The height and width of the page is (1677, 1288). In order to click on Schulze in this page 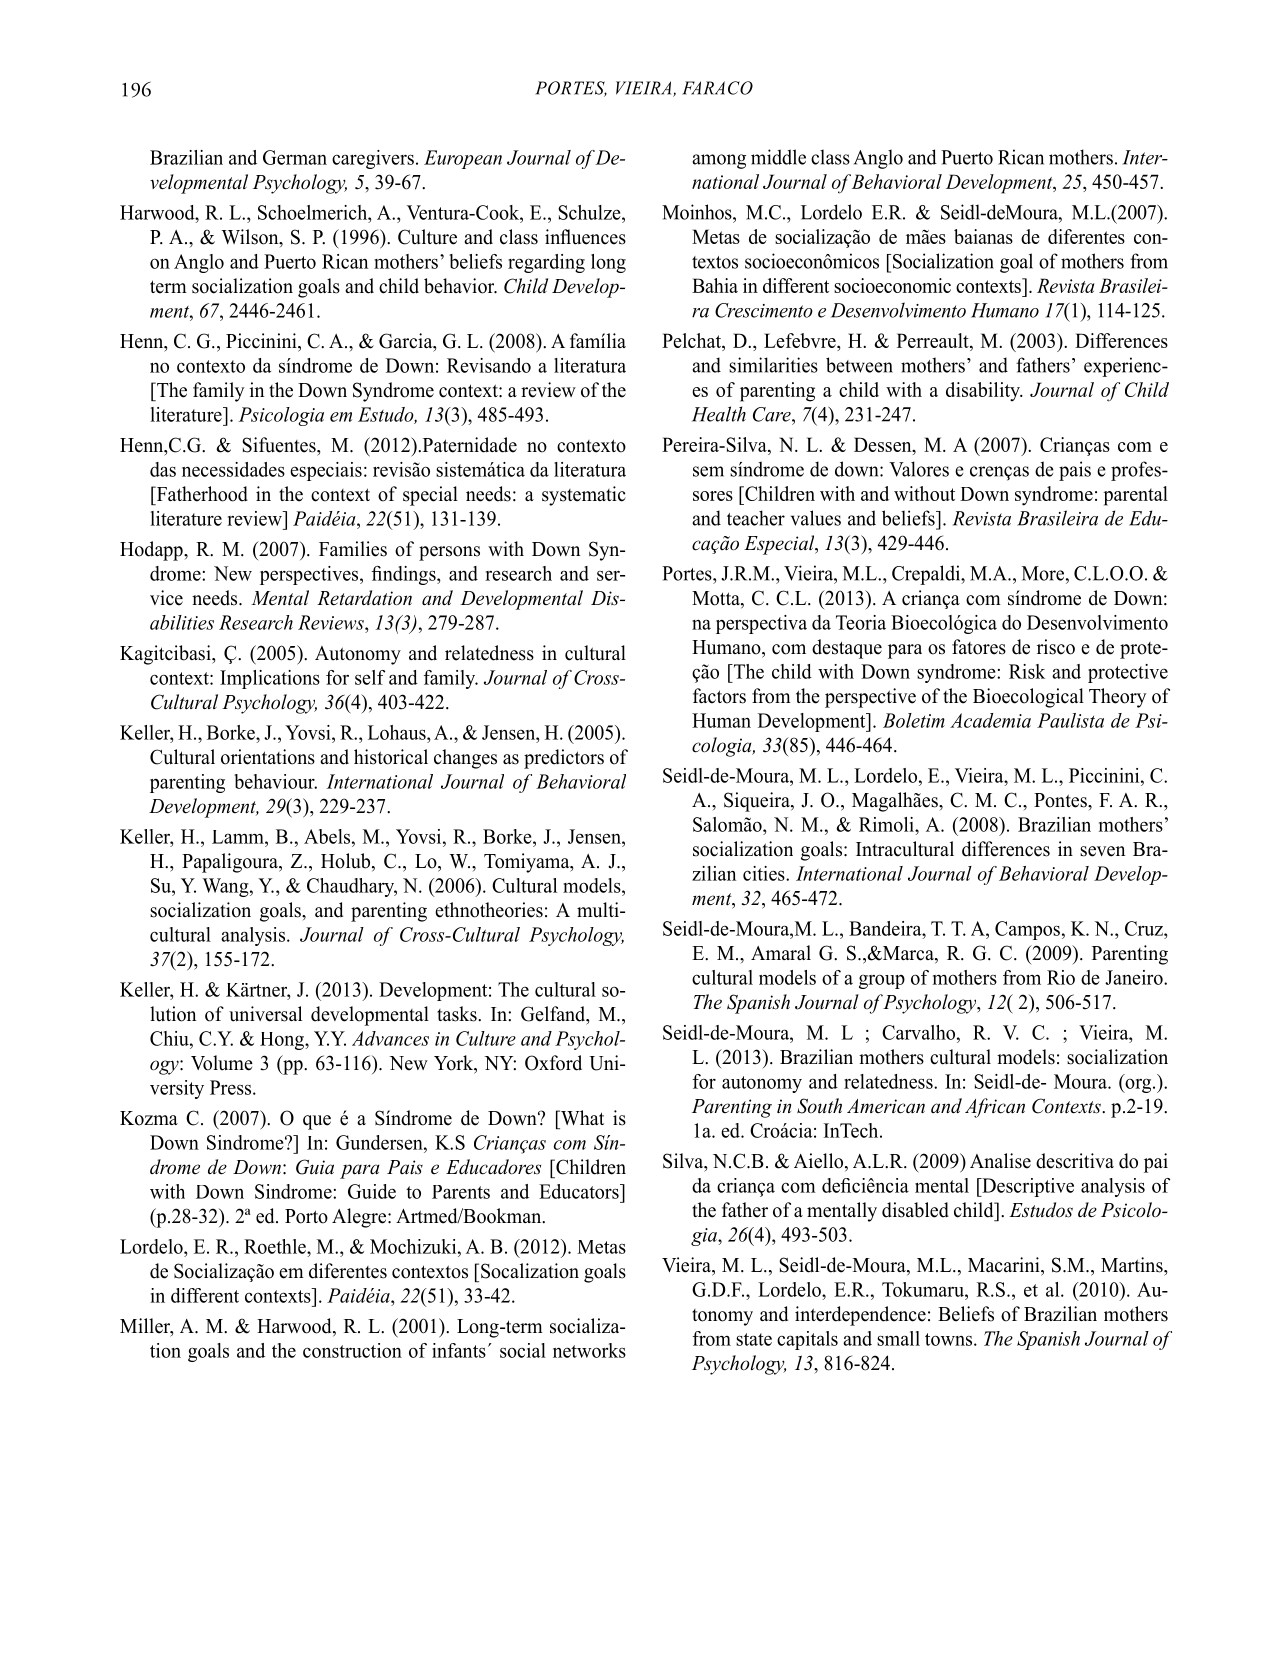, I will do `click(590, 212)`.
